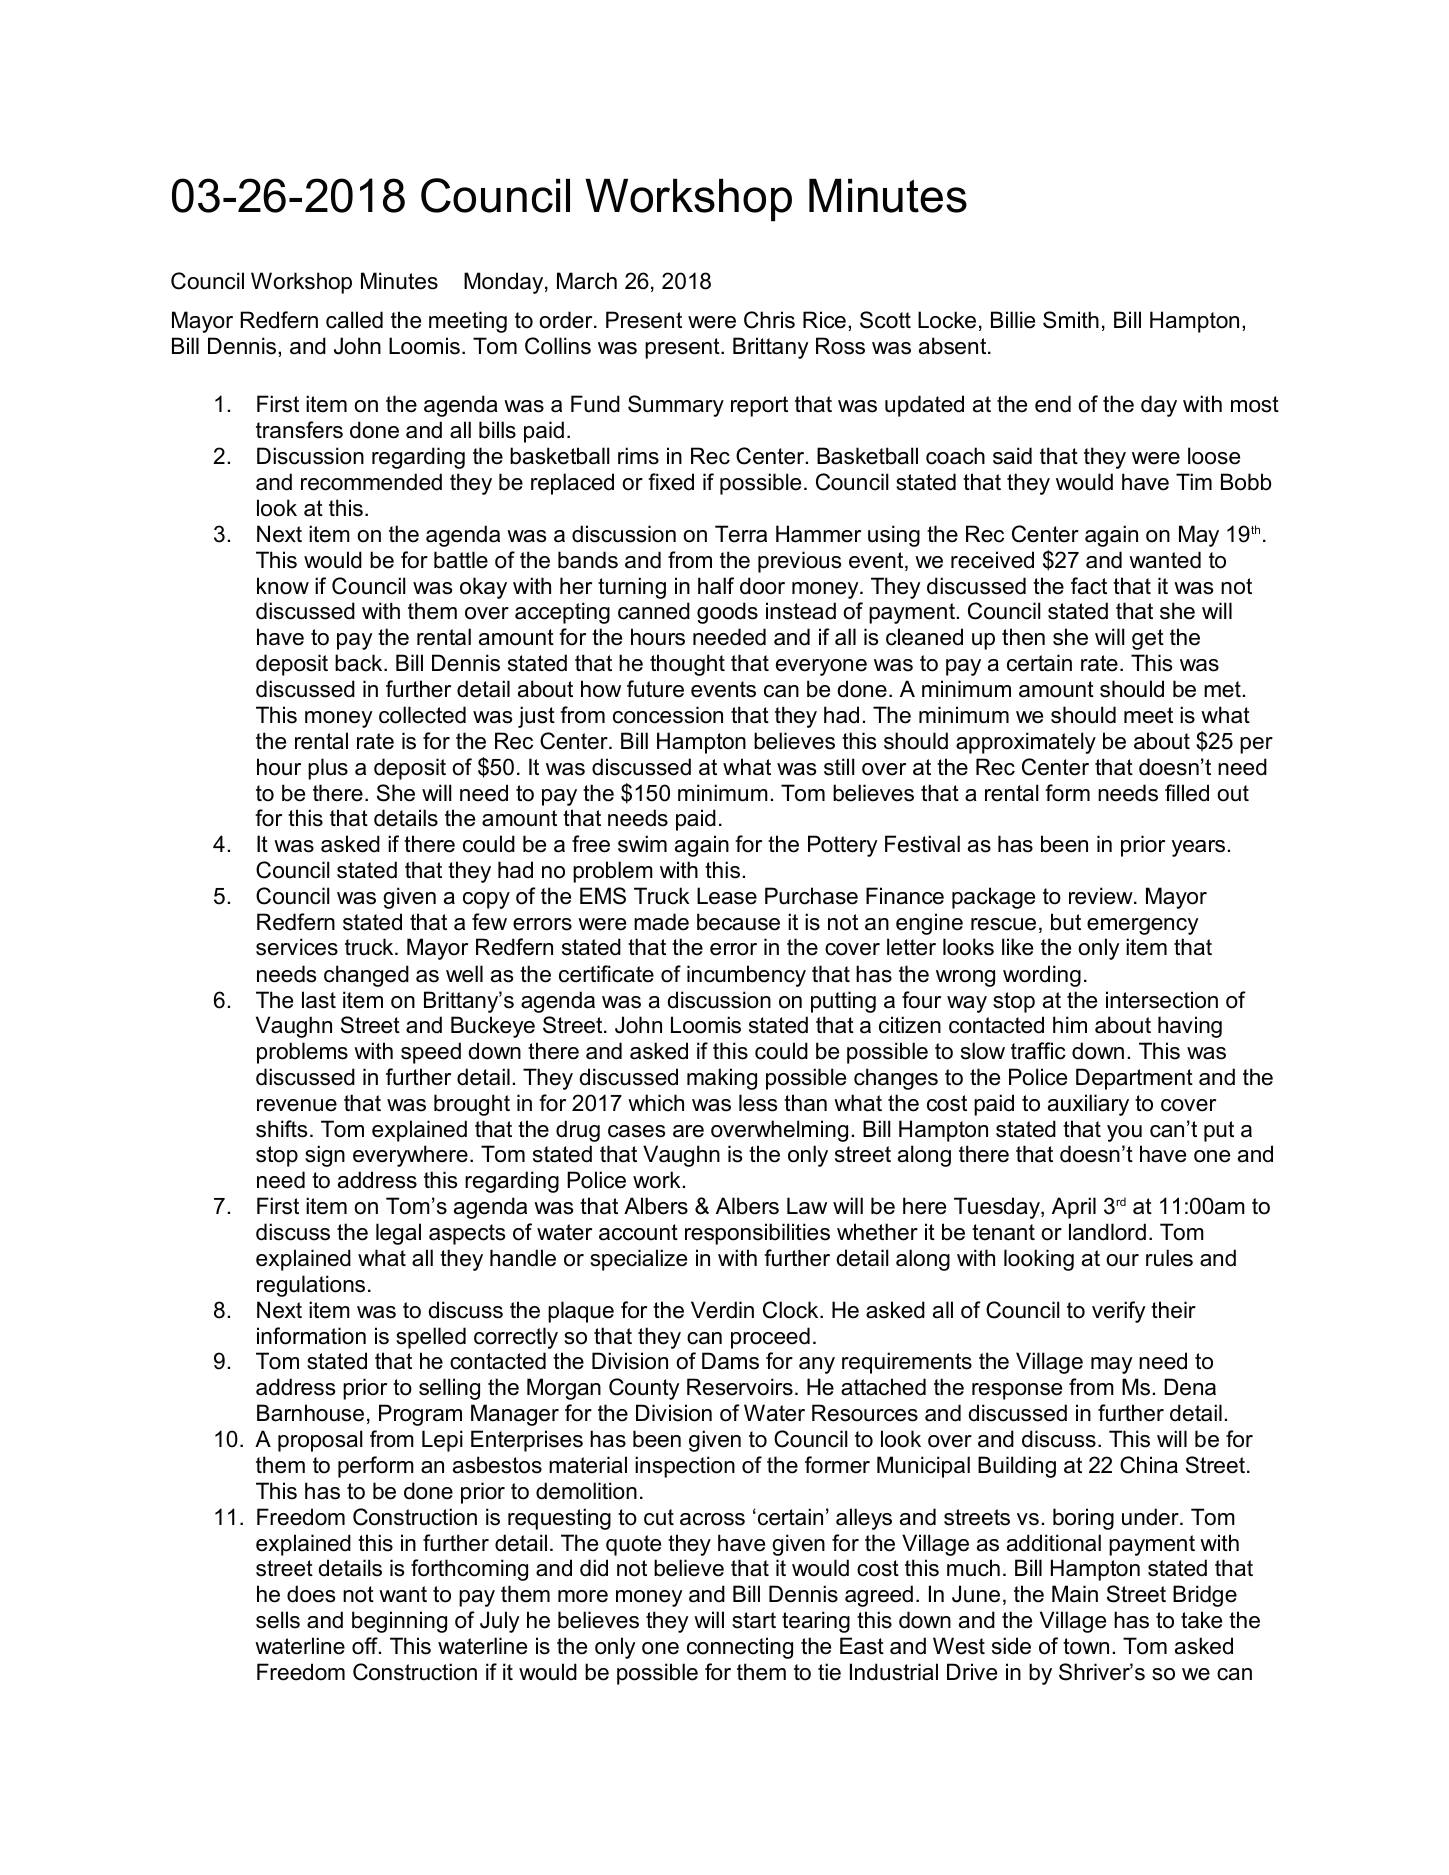 This image has width=1449, height=1875. I want to click on Chris, so click(769, 320).
